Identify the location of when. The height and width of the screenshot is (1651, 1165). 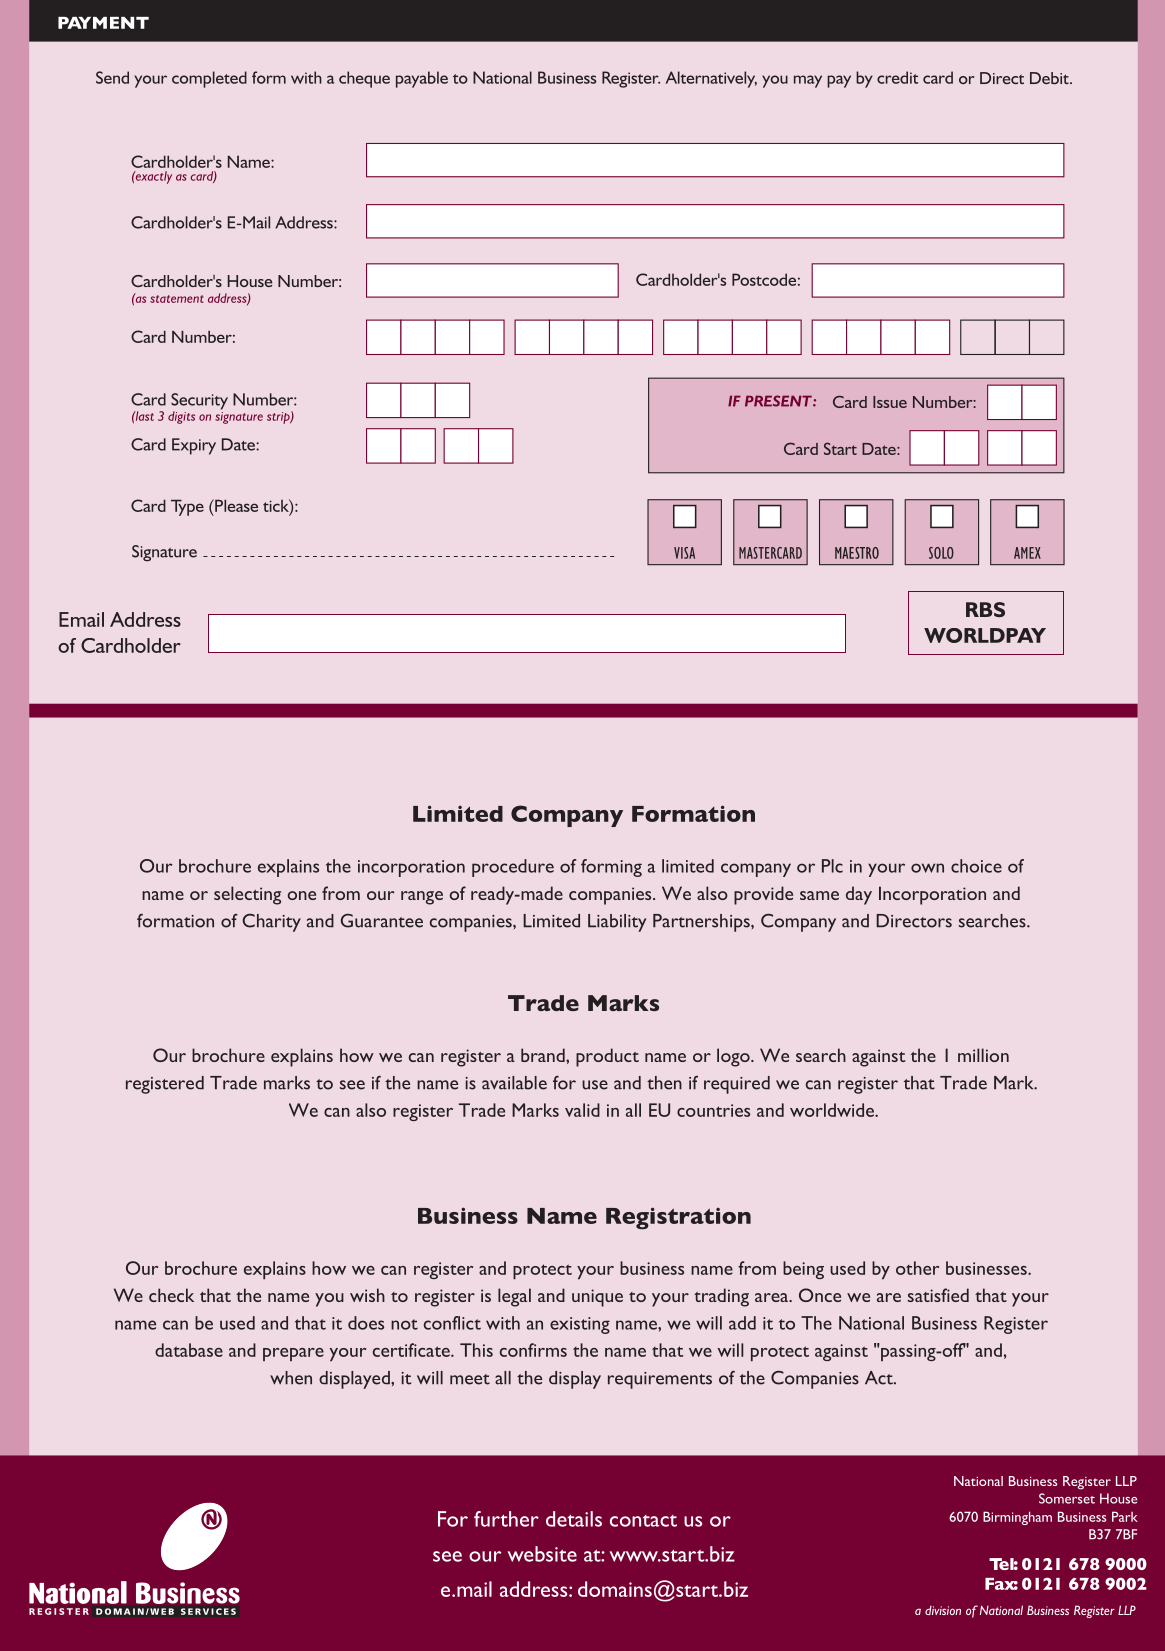
(291, 1378).
